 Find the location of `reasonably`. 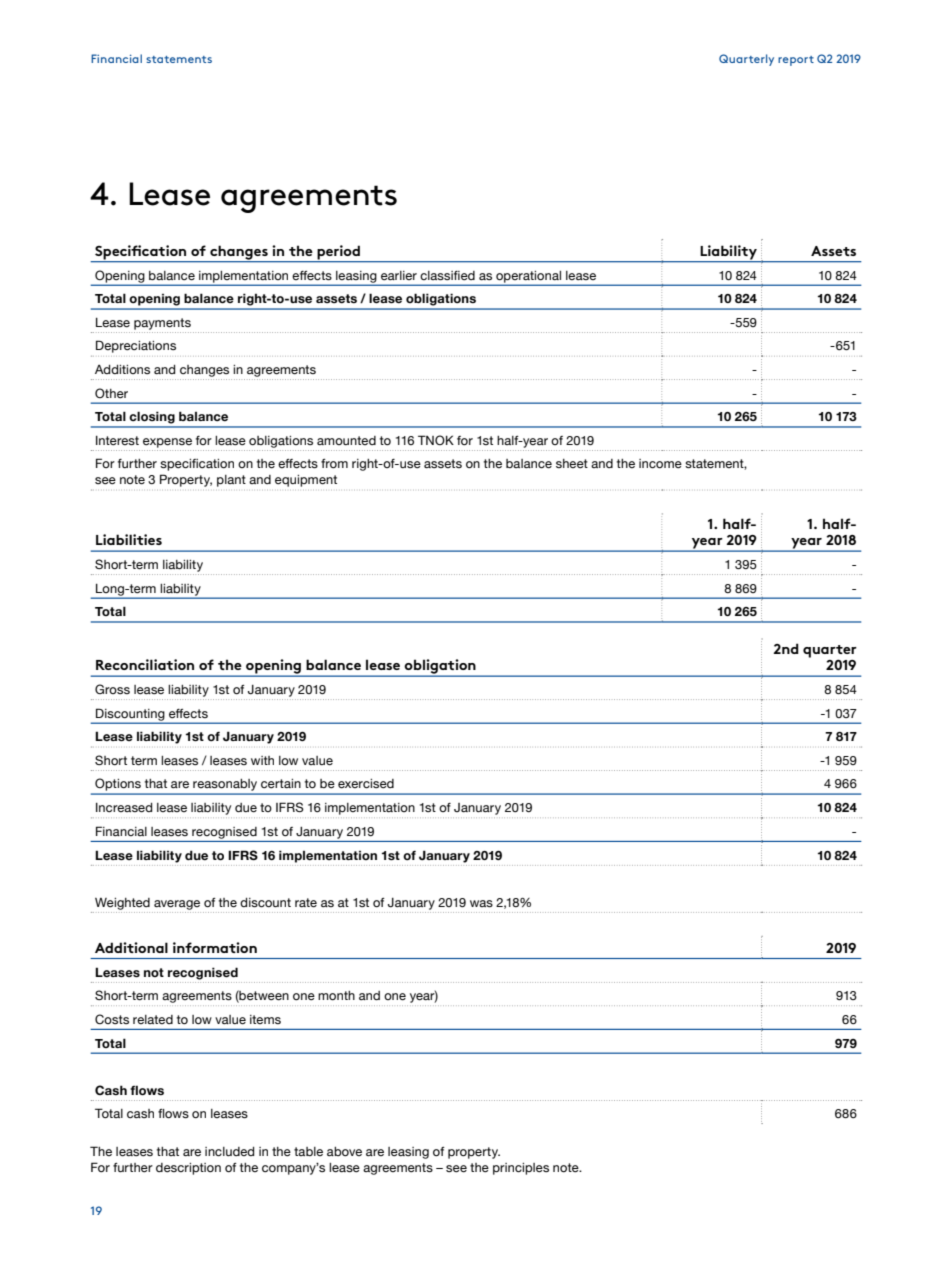

reasonably is located at coordinates (225, 786).
